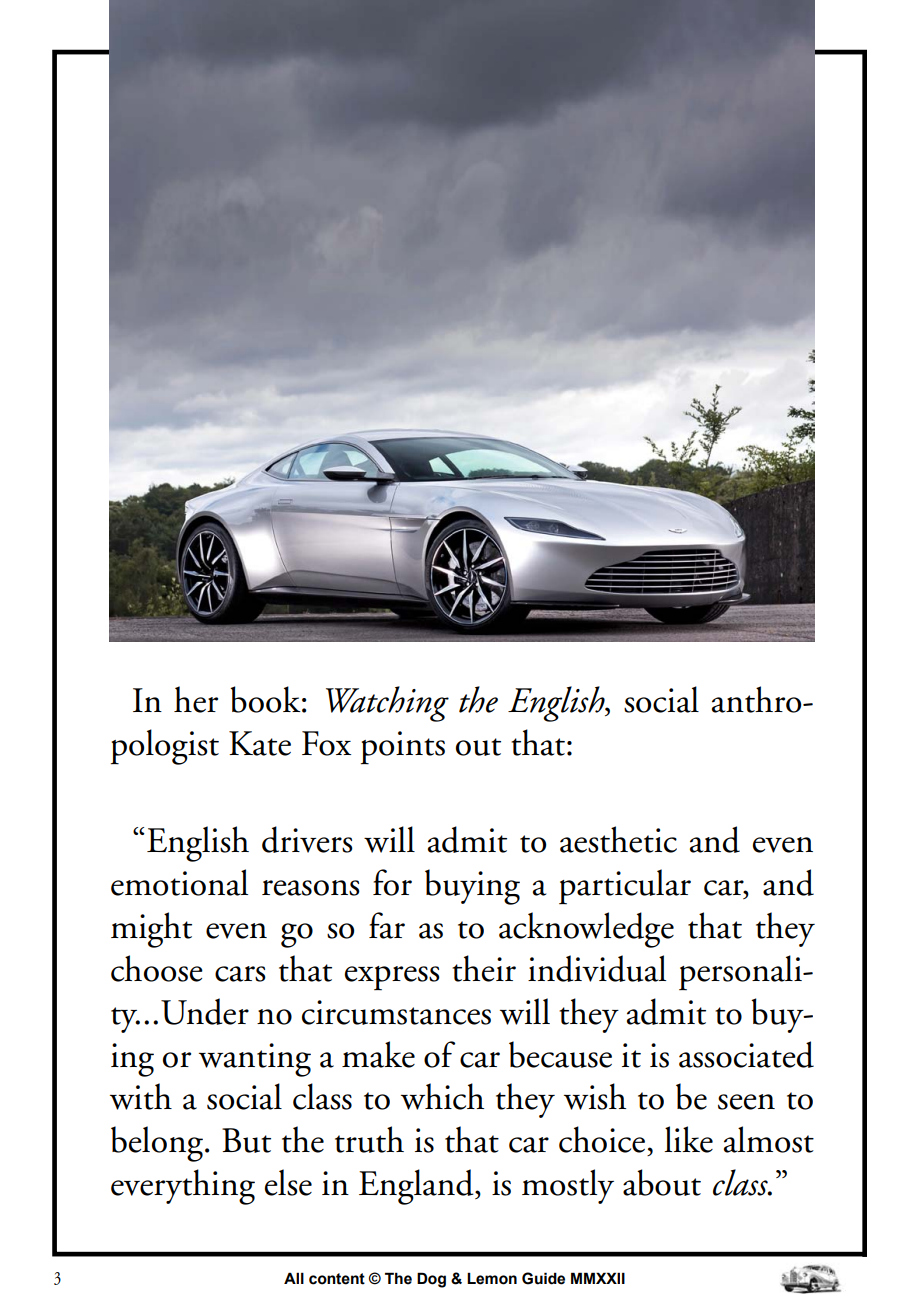 Image resolution: width=924 pixels, height=1308 pixels. What do you see at coordinates (196, 699) in the screenshot?
I see `her` at bounding box center [196, 699].
